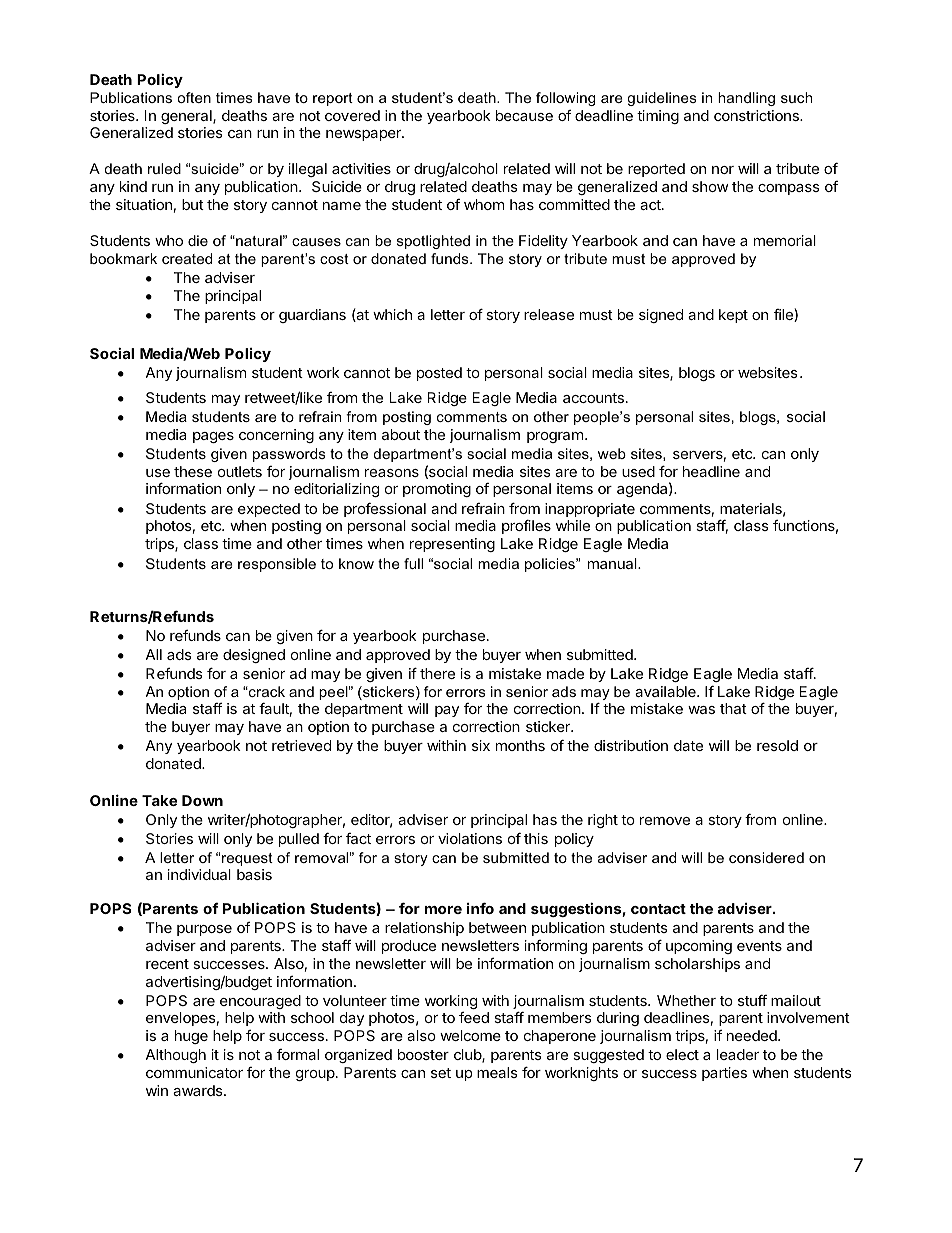 This document has width=952, height=1233. What do you see at coordinates (401, 434) in the document?
I see `about` at bounding box center [401, 434].
